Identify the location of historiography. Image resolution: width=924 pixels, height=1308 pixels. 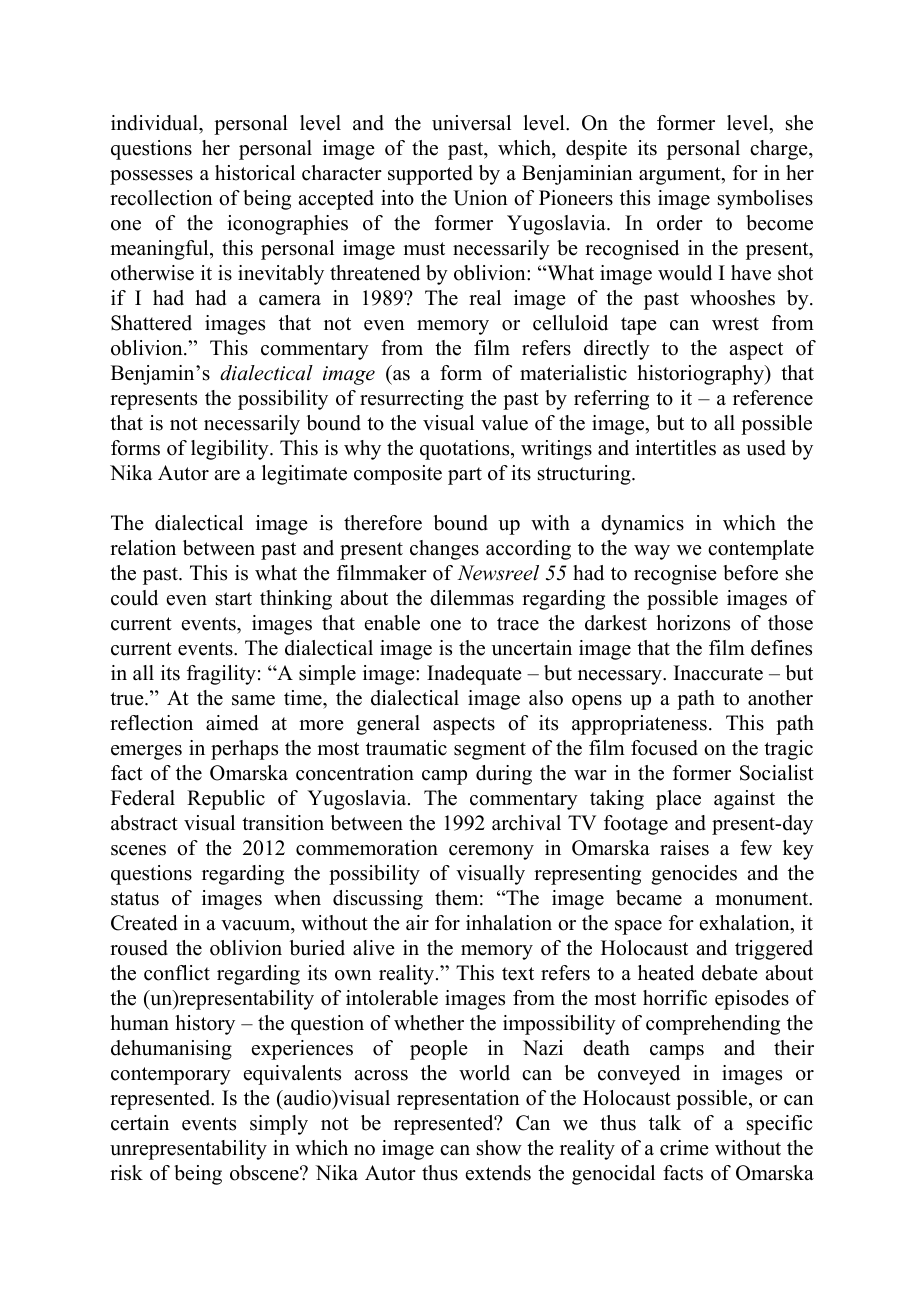
(701, 375).
